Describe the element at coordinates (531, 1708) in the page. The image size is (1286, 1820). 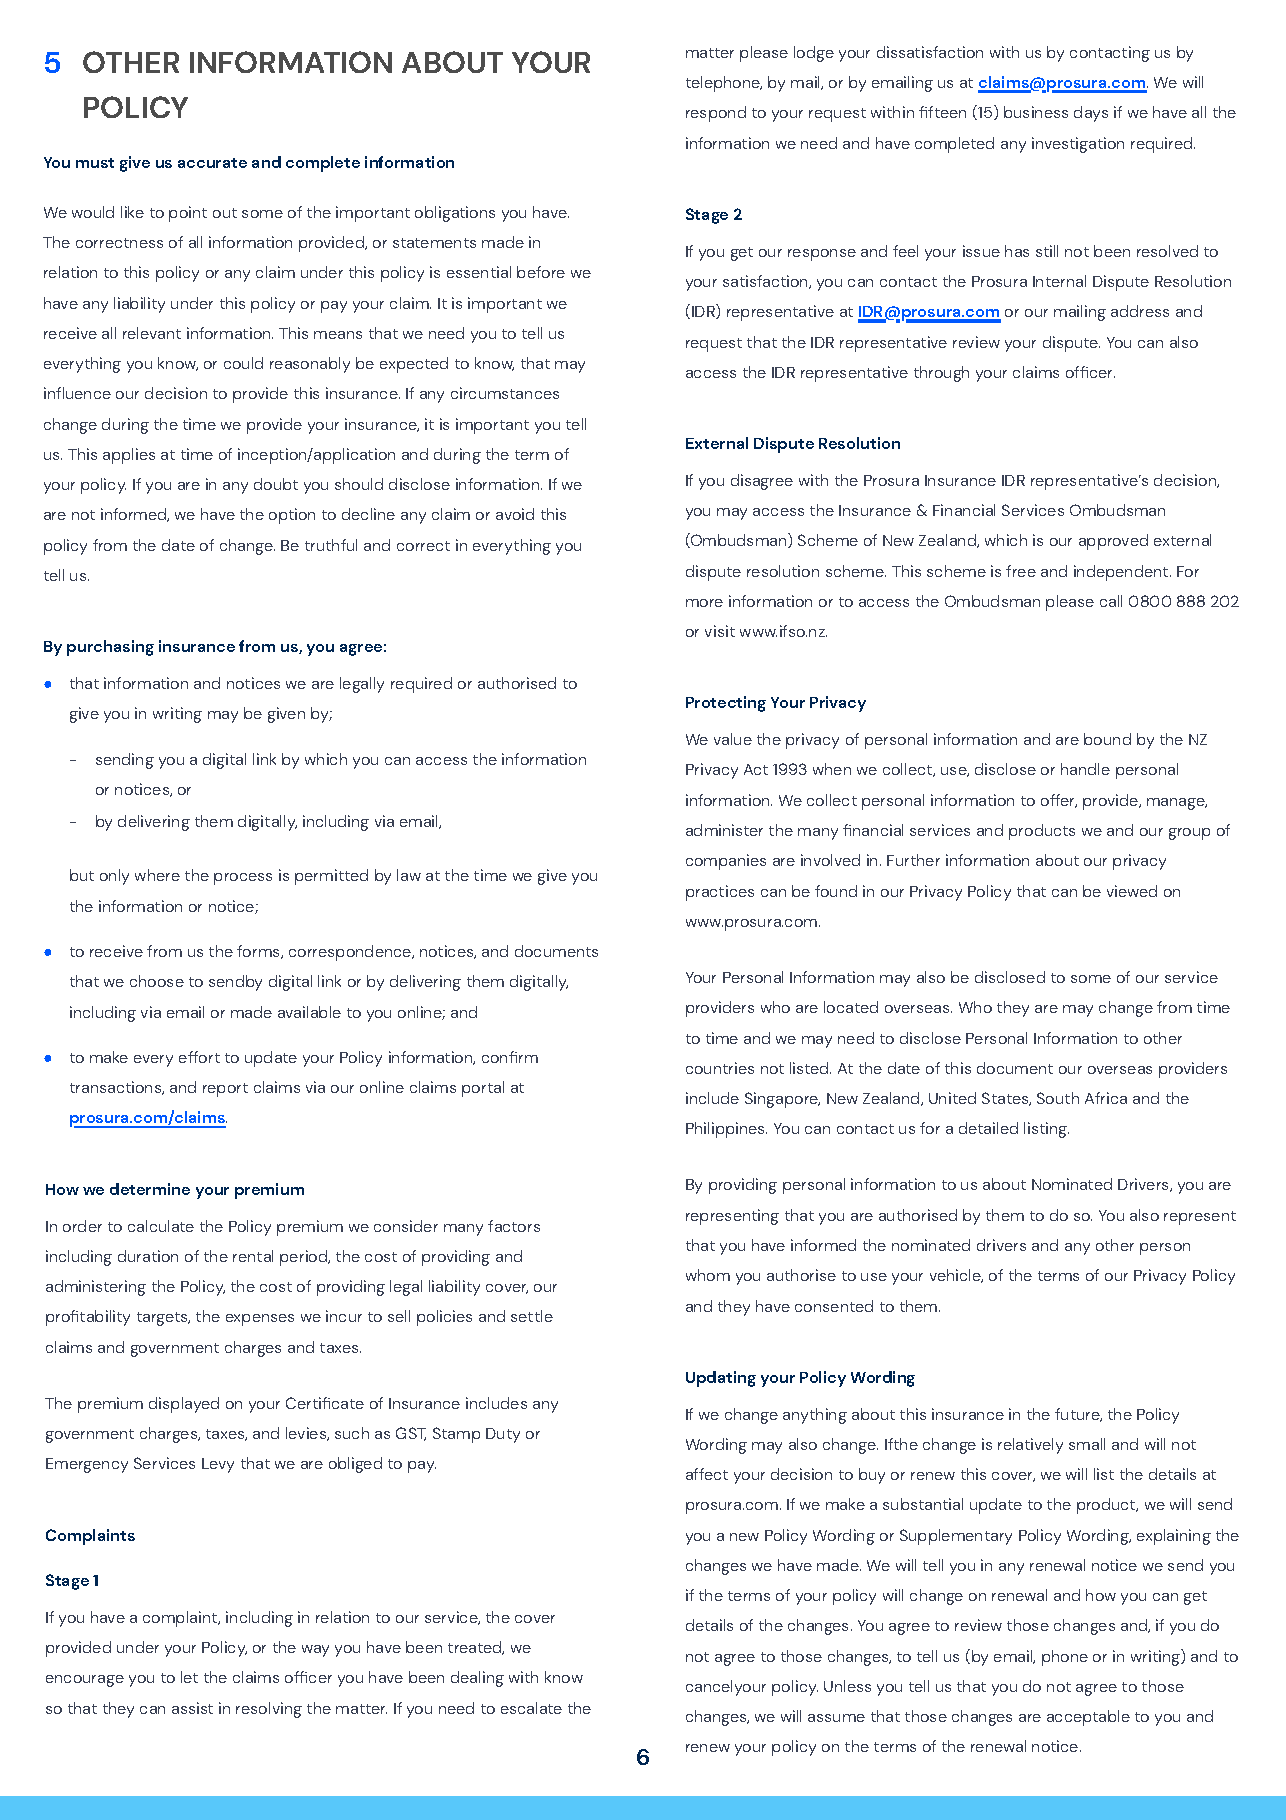
I see `escalate` at that location.
